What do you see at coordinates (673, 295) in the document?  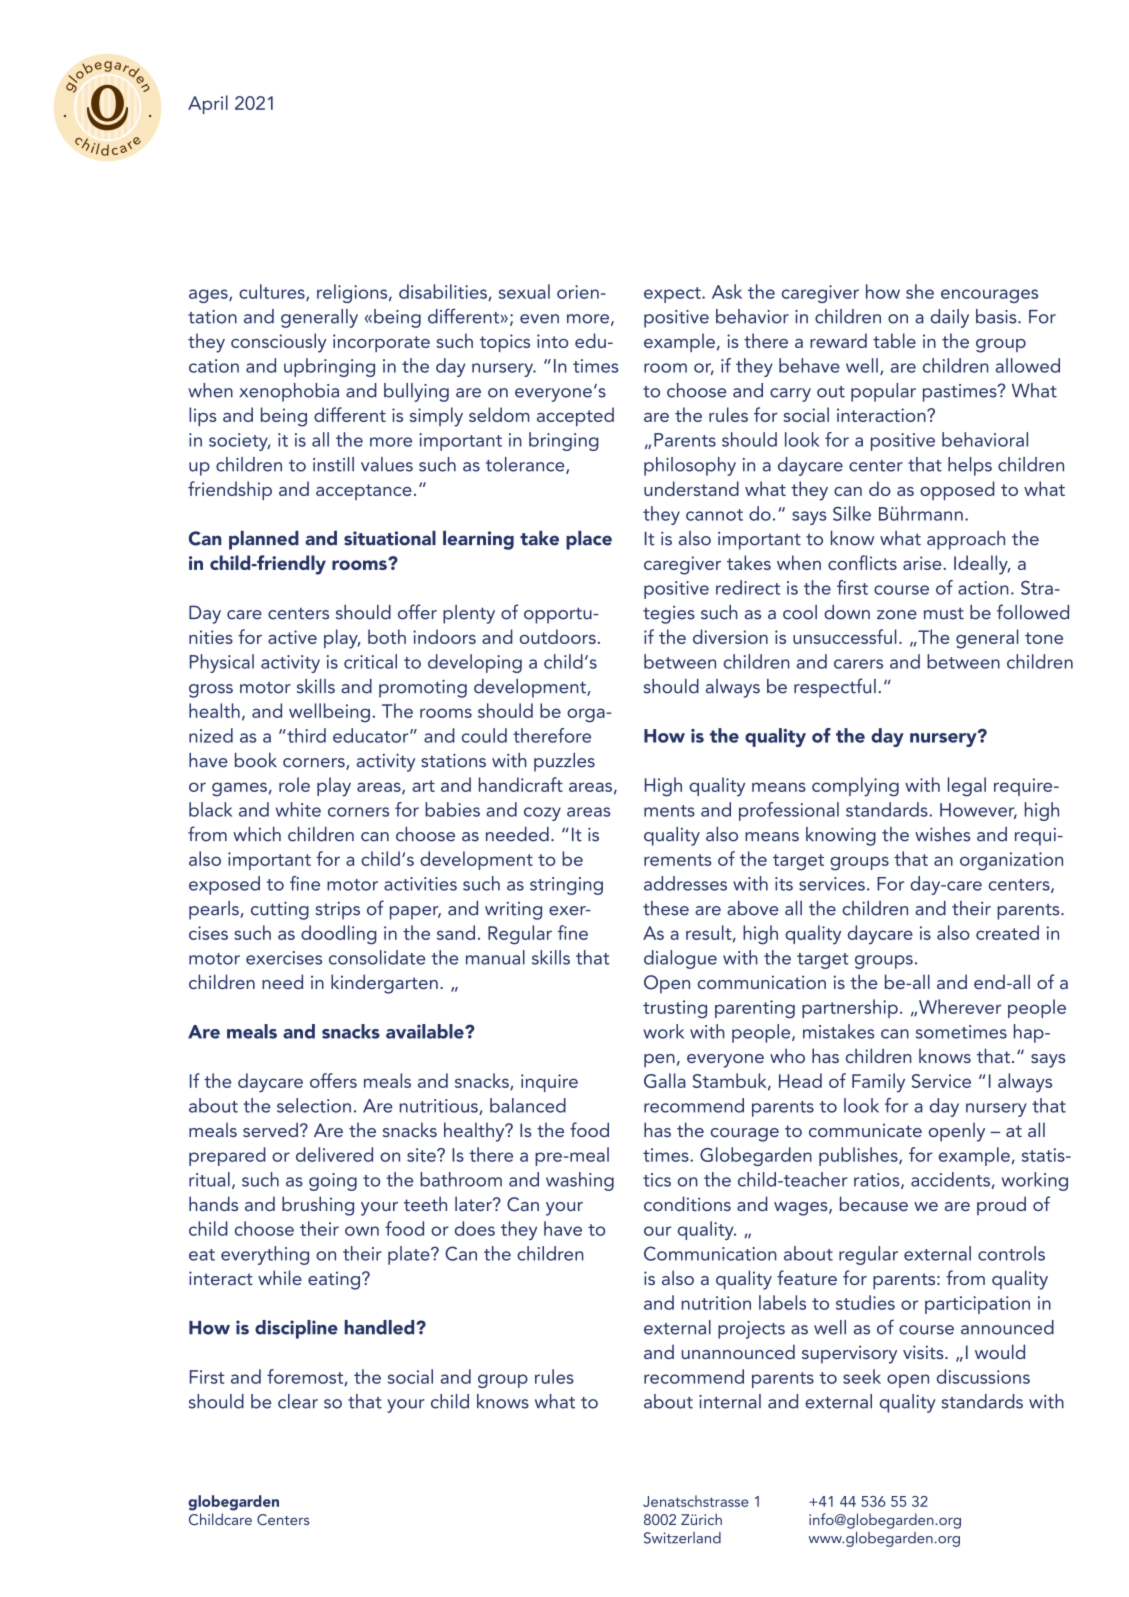 I see `expect` at bounding box center [673, 295].
